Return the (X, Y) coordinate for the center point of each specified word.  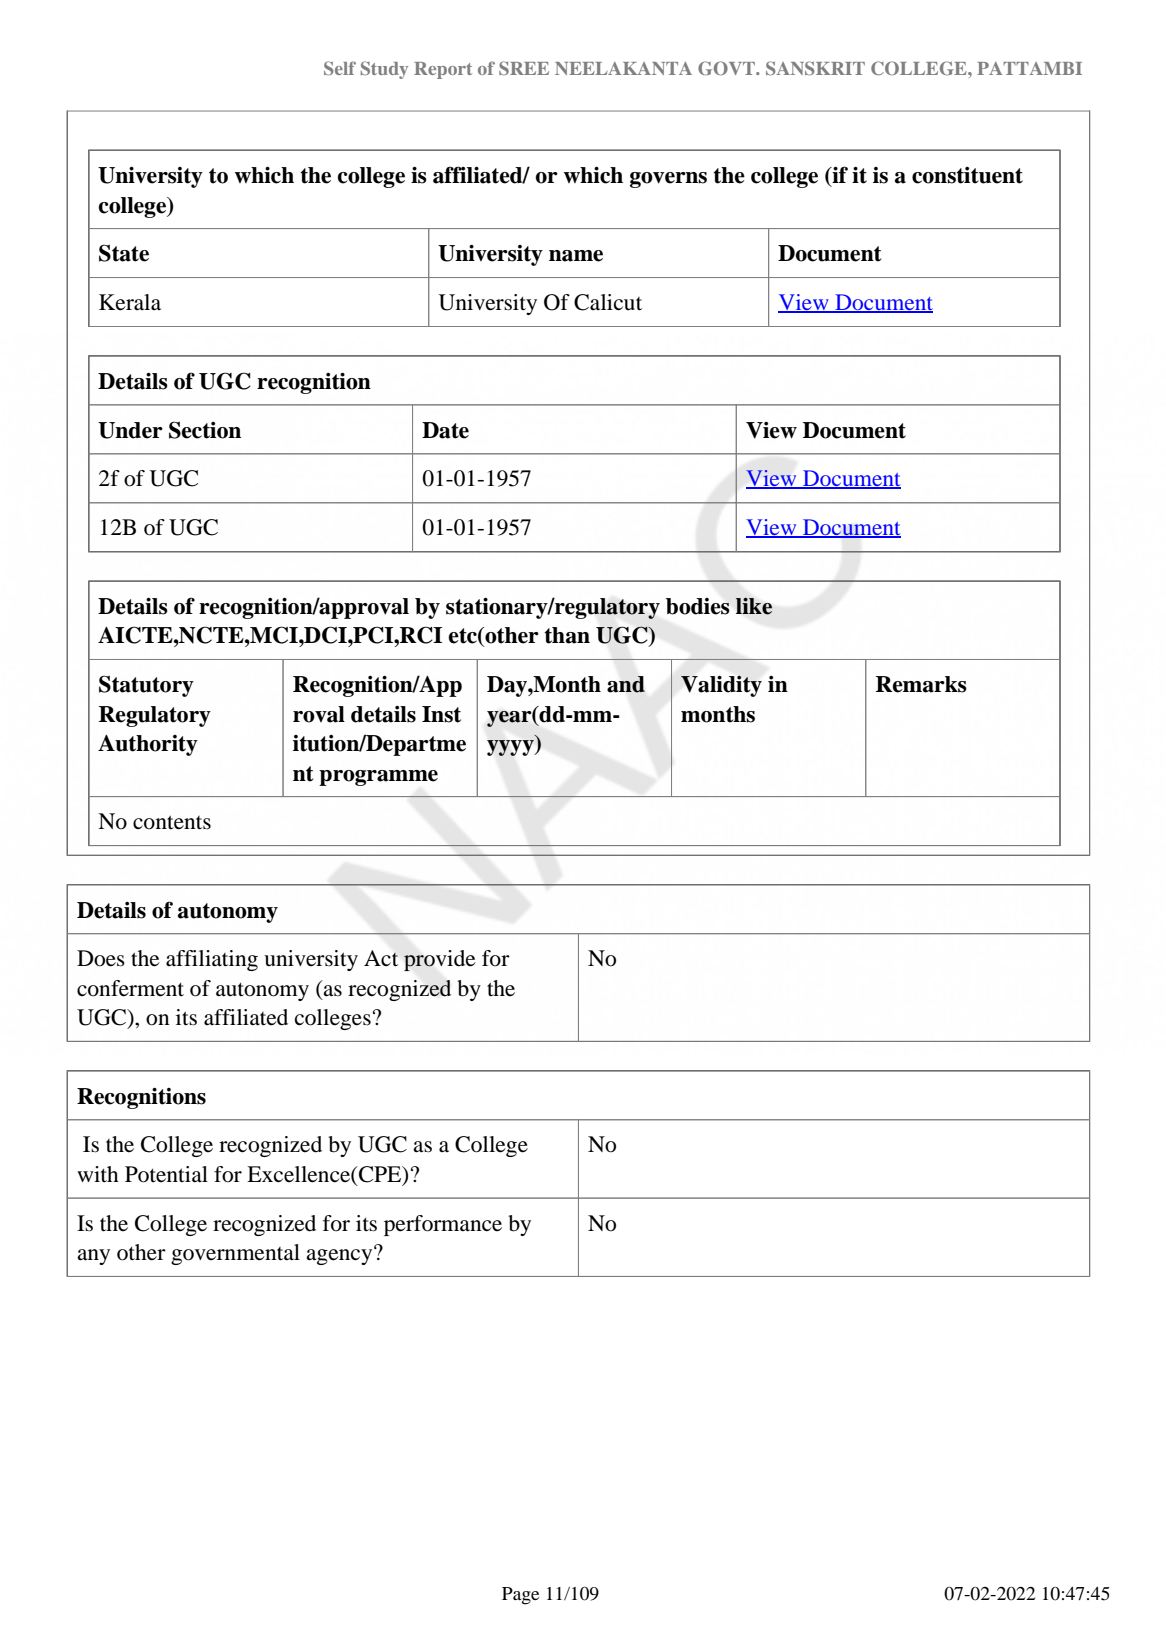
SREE (524, 68)
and (626, 684)
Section (205, 430)
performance (443, 1225)
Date (445, 430)
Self (340, 68)
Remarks (921, 684)
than (567, 635)
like (754, 606)
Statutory (146, 686)
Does (101, 958)
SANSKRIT (815, 68)
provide (440, 960)
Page (520, 1596)
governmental (235, 1254)
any (93, 1257)
